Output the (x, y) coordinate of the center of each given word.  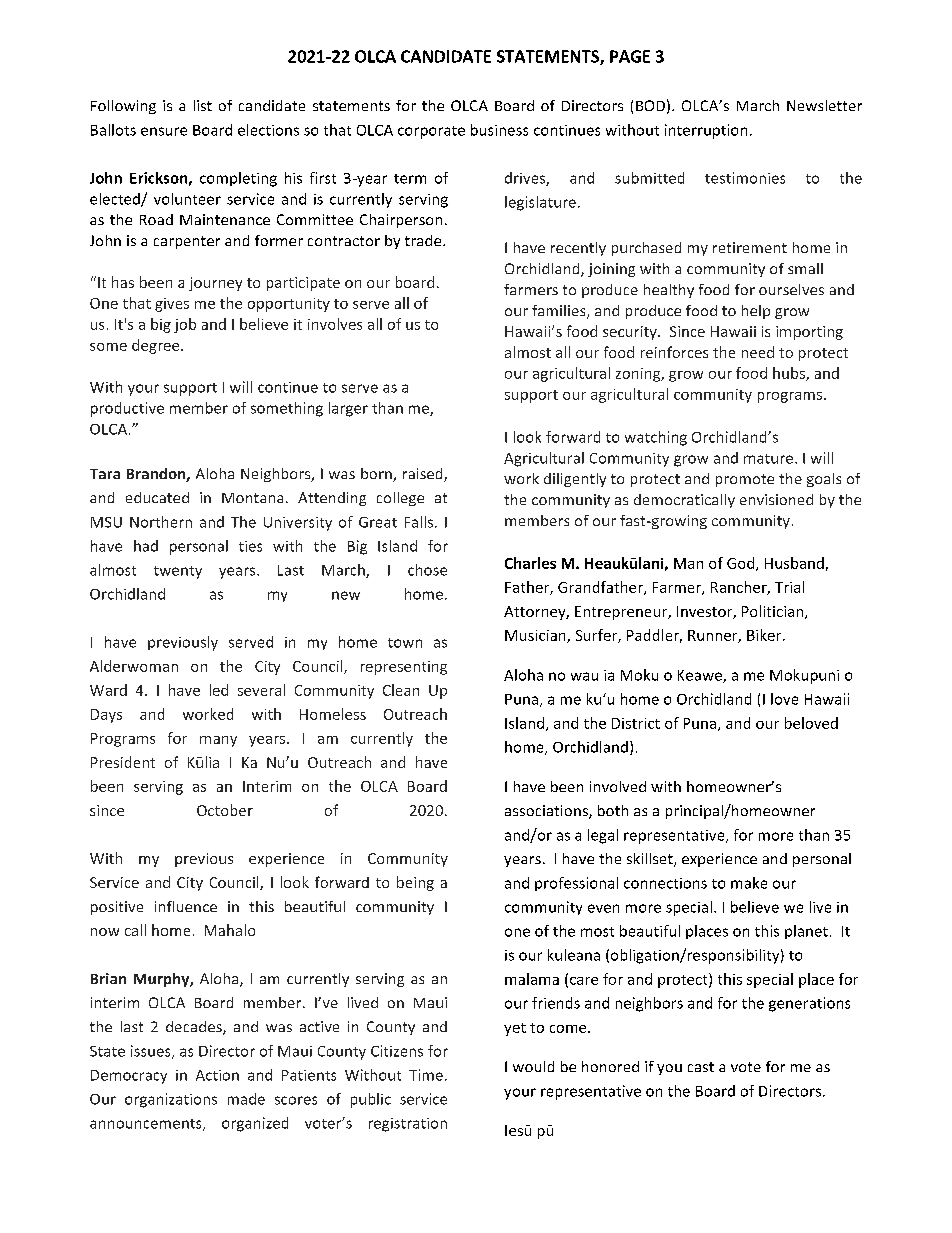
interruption (706, 131)
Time (426, 1075)
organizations (171, 1100)
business (499, 130)
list (203, 105)
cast (701, 1067)
